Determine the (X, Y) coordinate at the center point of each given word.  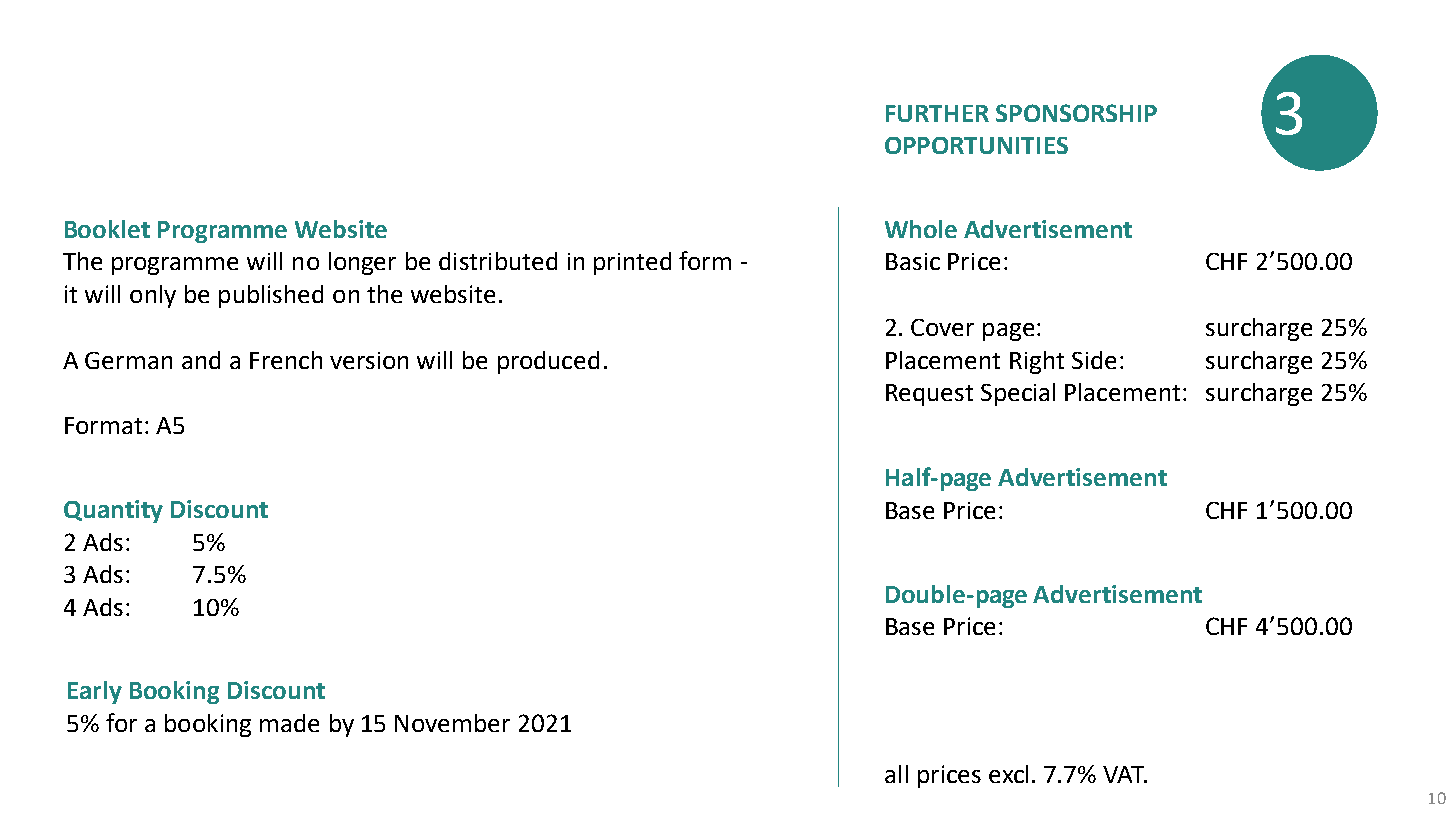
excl (1008, 774)
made (289, 723)
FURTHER (937, 113)
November (452, 723)
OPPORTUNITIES (976, 145)
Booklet (107, 229)
